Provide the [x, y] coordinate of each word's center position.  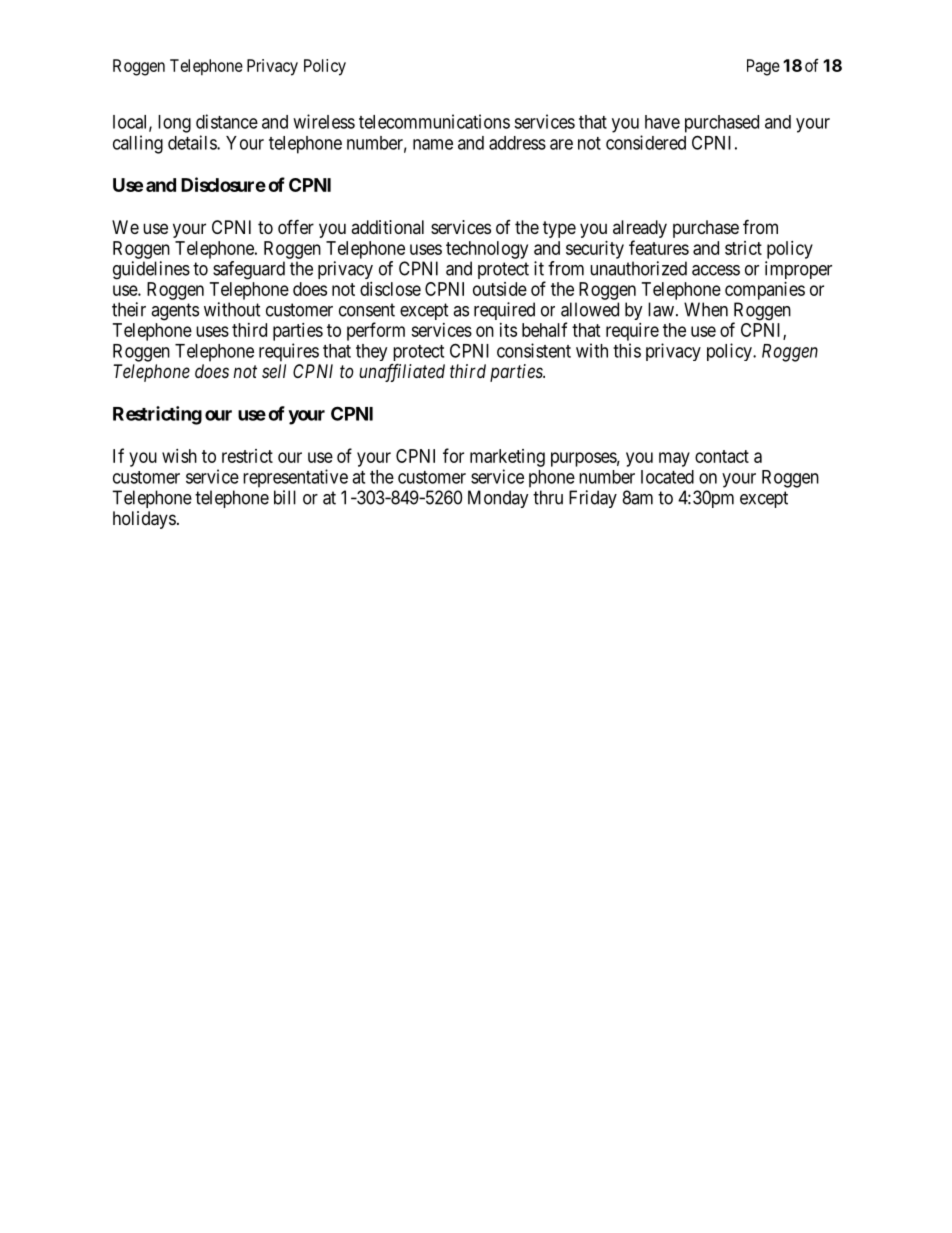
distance [227, 121]
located [667, 477]
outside [500, 289]
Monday [498, 499]
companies [765, 291]
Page [763, 67]
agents [175, 312]
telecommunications [434, 121]
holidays [144, 520]
